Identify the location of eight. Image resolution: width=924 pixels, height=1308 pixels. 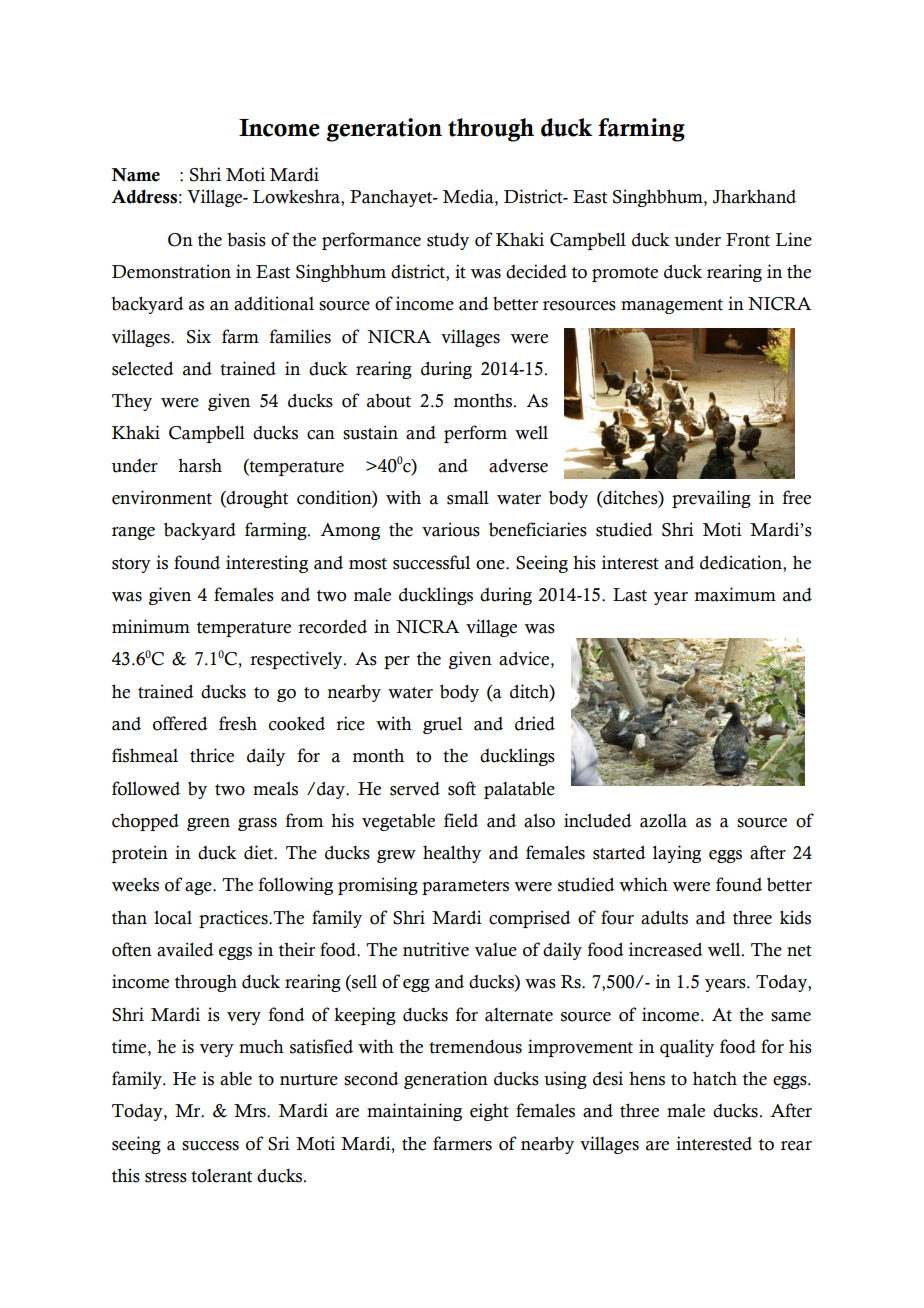
(489, 1112).
